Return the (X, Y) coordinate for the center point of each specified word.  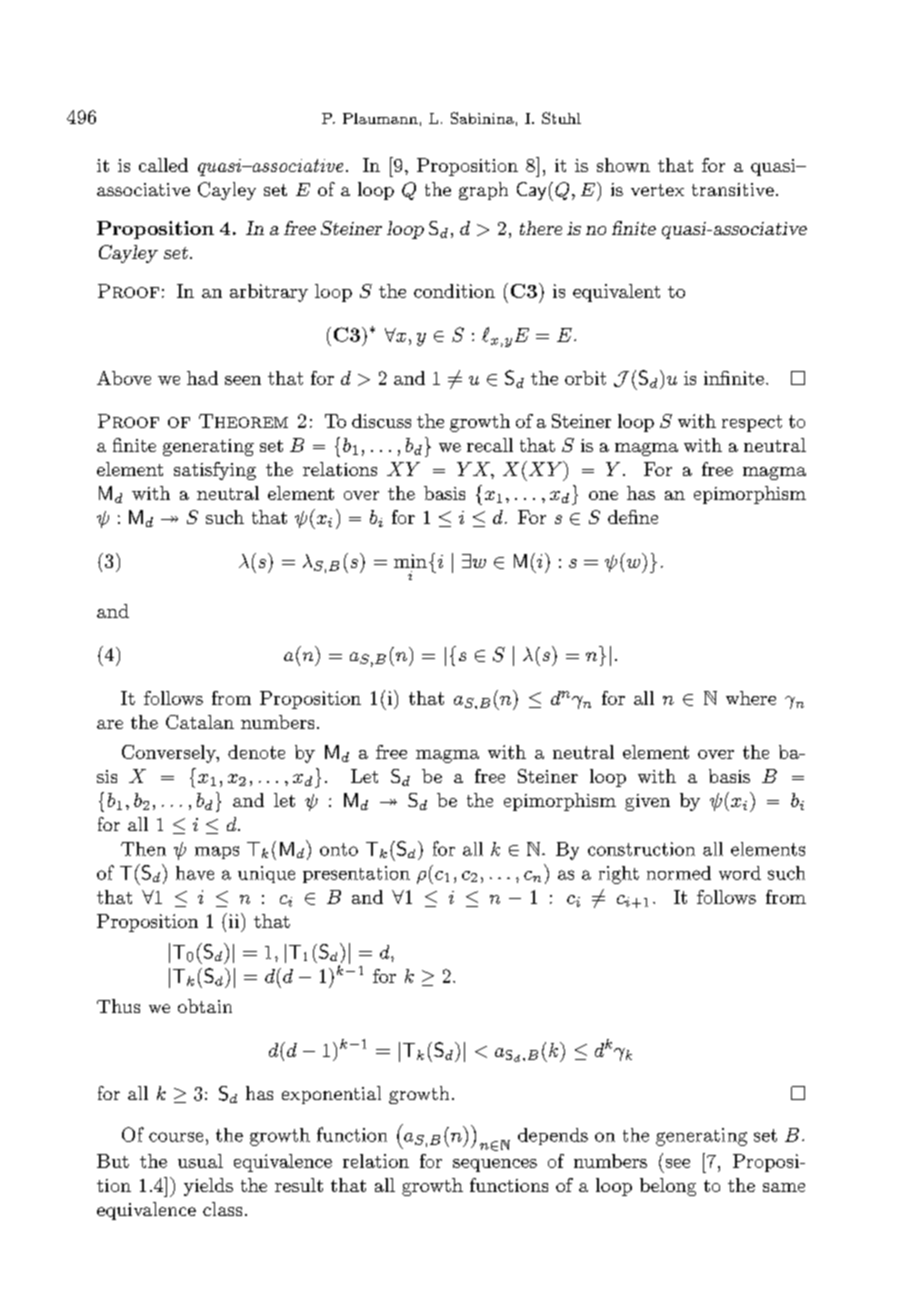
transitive (733, 189)
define (633, 517)
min (410, 561)
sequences (495, 1165)
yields (208, 1187)
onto (339, 849)
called (163, 165)
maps (217, 852)
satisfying (215, 471)
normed (679, 873)
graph (483, 191)
